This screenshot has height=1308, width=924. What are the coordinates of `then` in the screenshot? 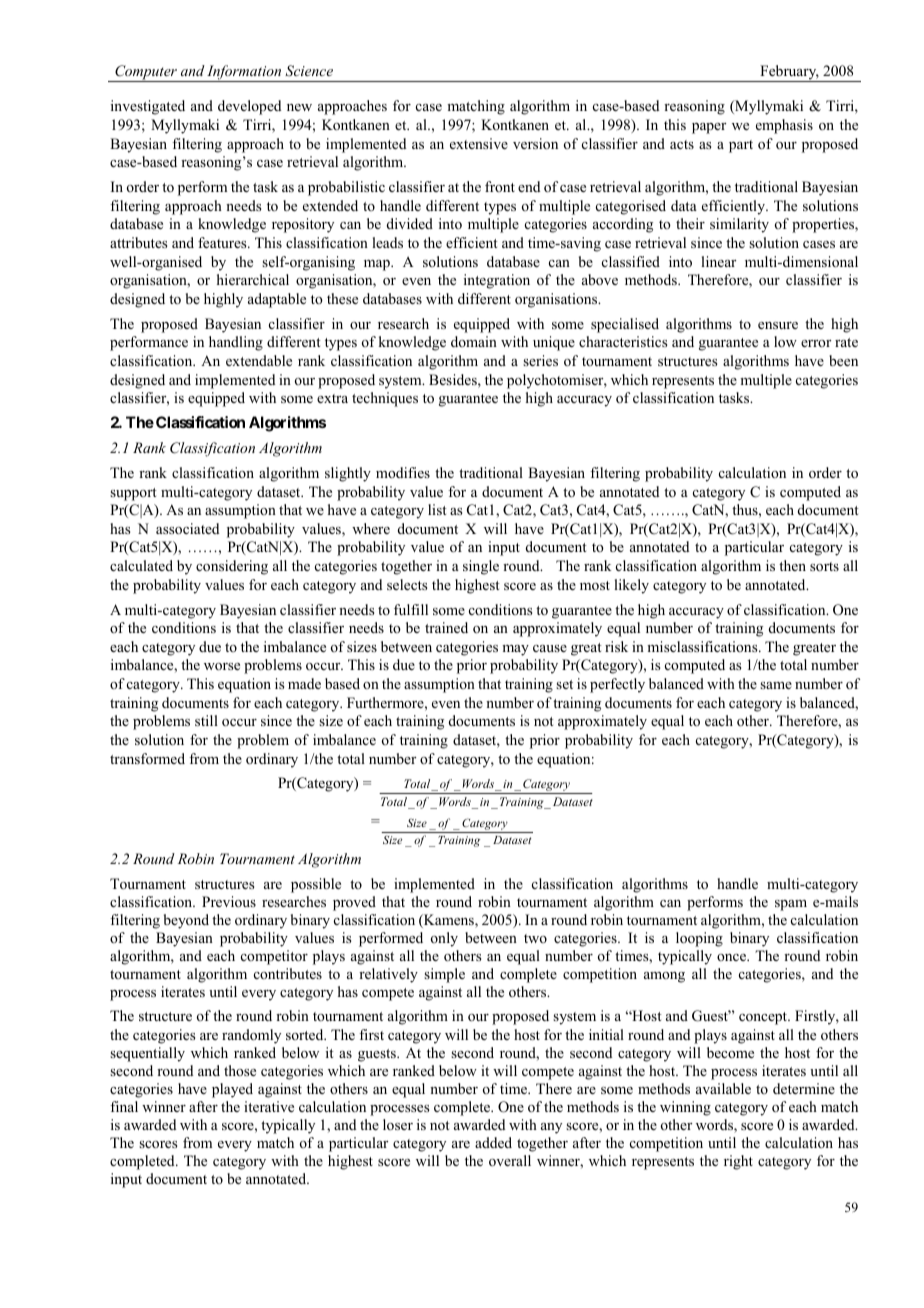 It's located at (792, 565).
